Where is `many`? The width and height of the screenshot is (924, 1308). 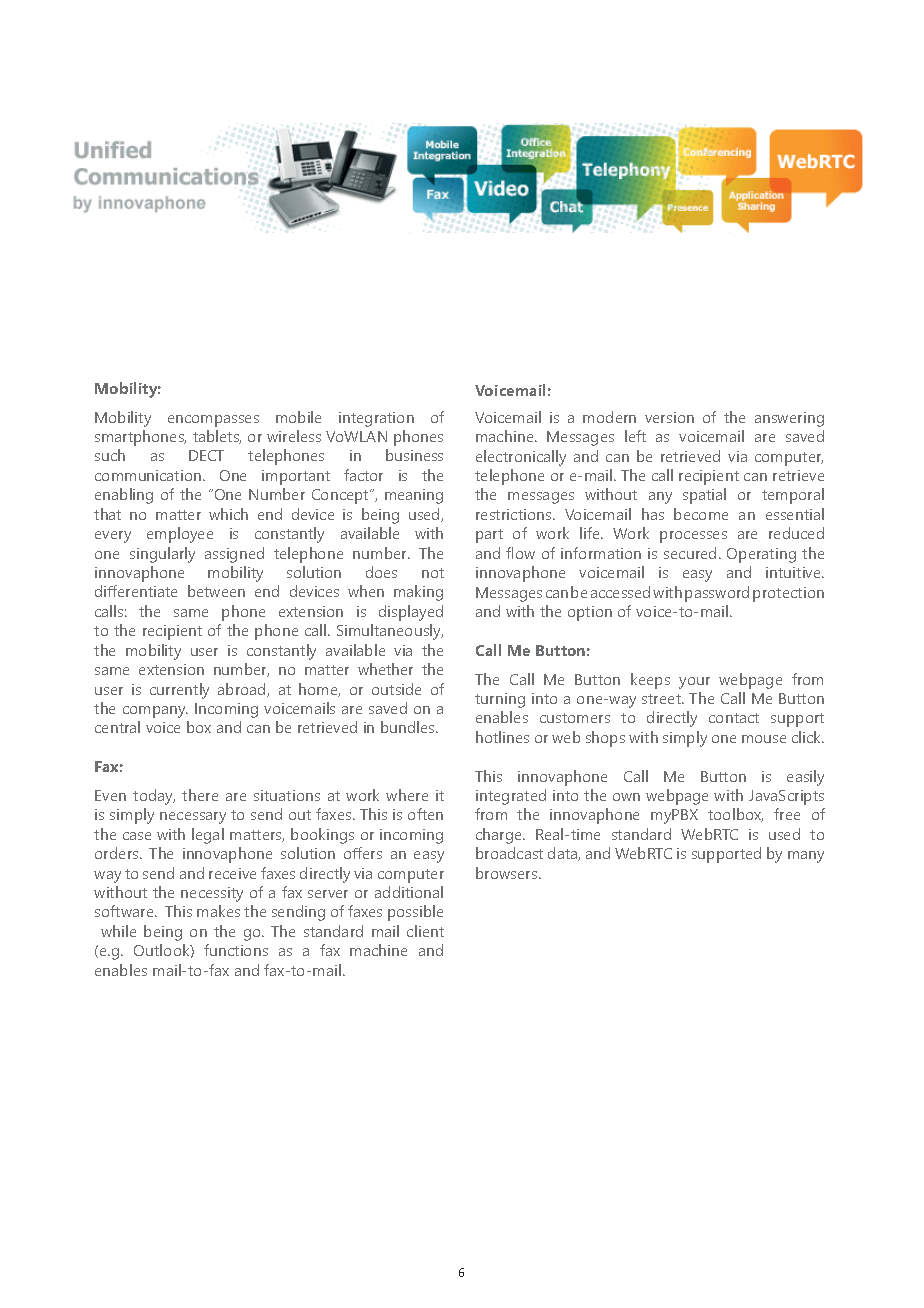 many is located at coordinates (806, 857).
